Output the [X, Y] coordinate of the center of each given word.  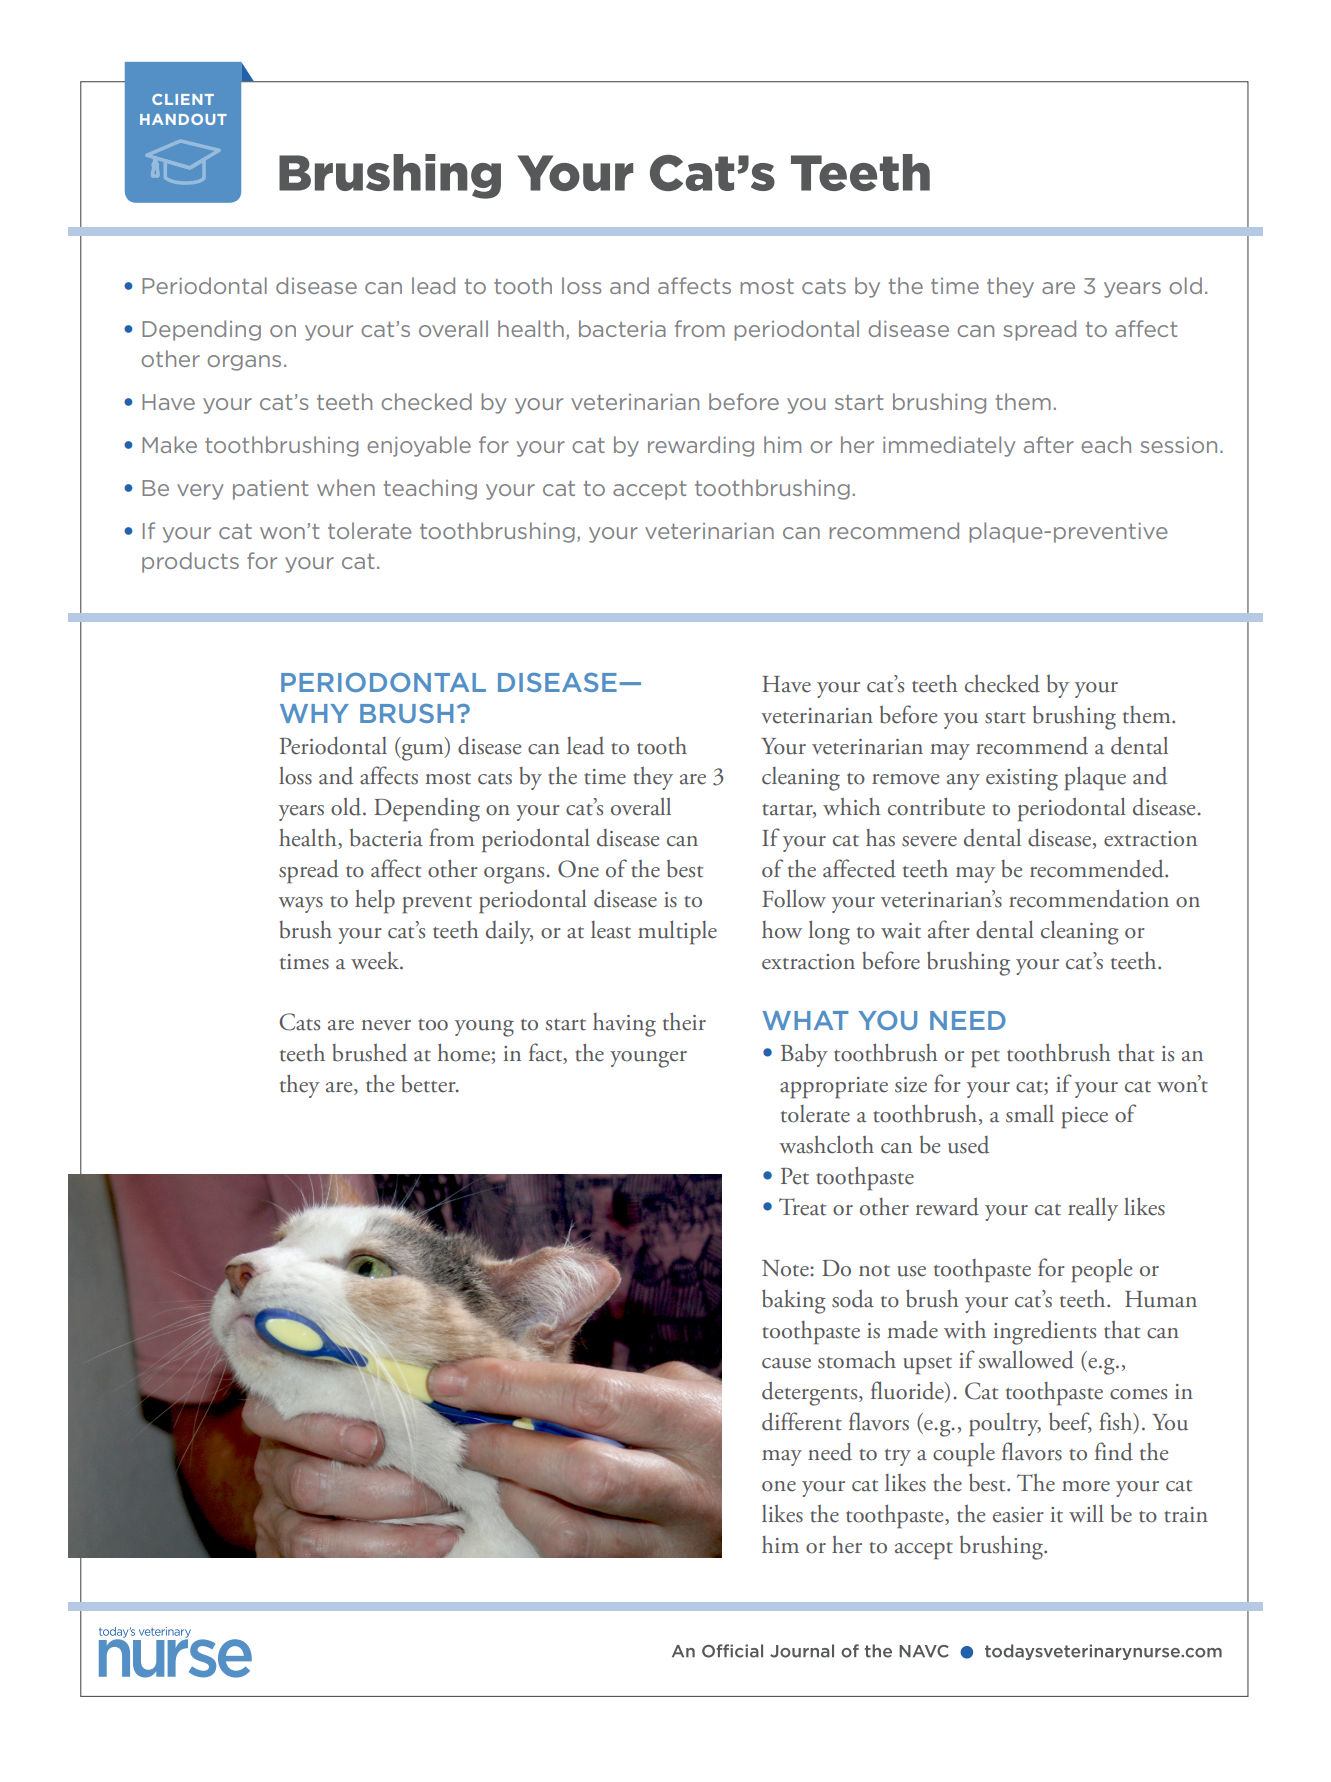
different [802, 1421]
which [852, 807]
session [1178, 445]
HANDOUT [183, 119]
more [1086, 1486]
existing [1022, 780]
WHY [314, 713]
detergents [811, 1393]
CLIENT [183, 99]
